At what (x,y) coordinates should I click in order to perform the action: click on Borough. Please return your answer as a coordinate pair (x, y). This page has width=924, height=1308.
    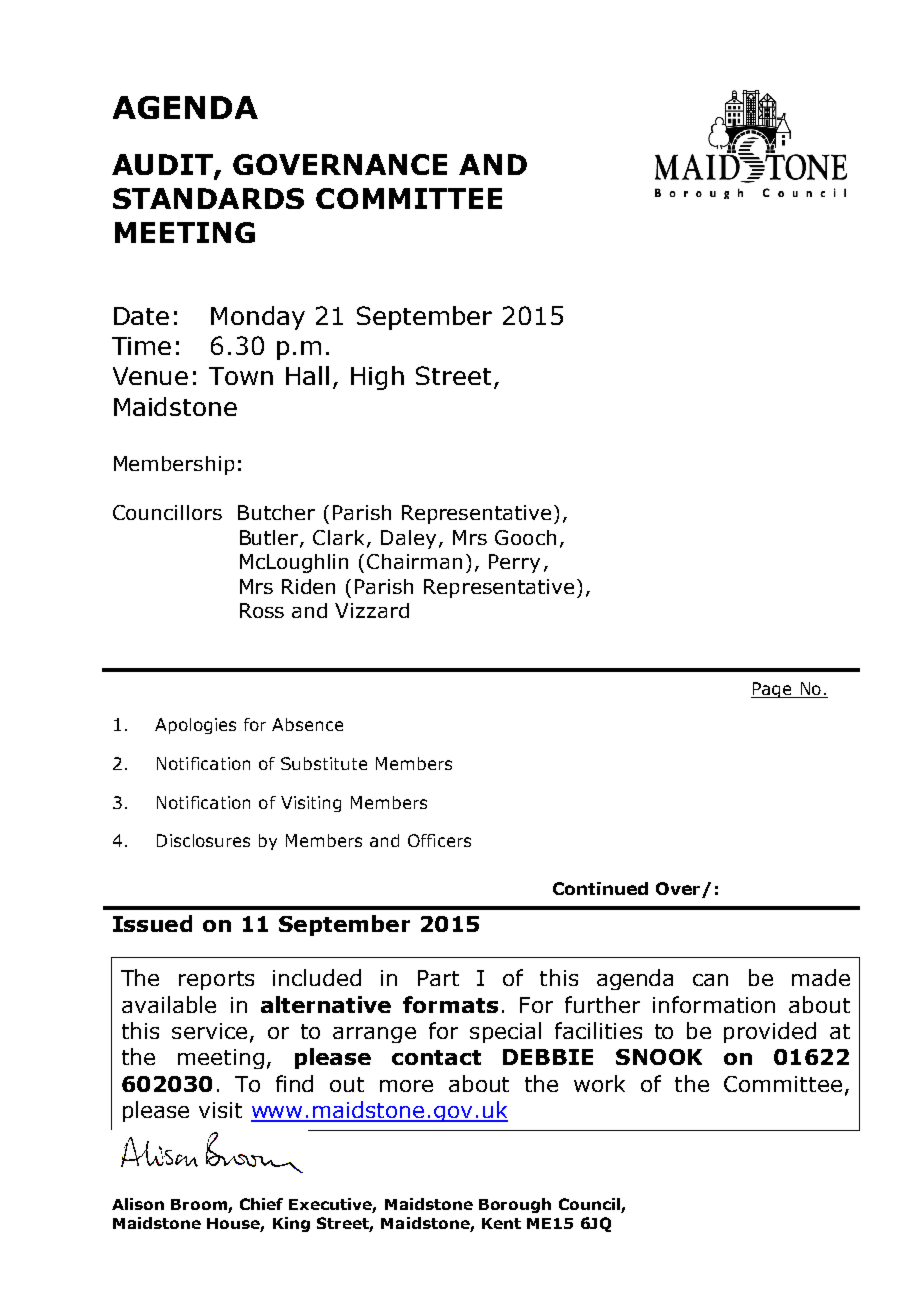
    Looking at the image, I should click on (515, 1205).
